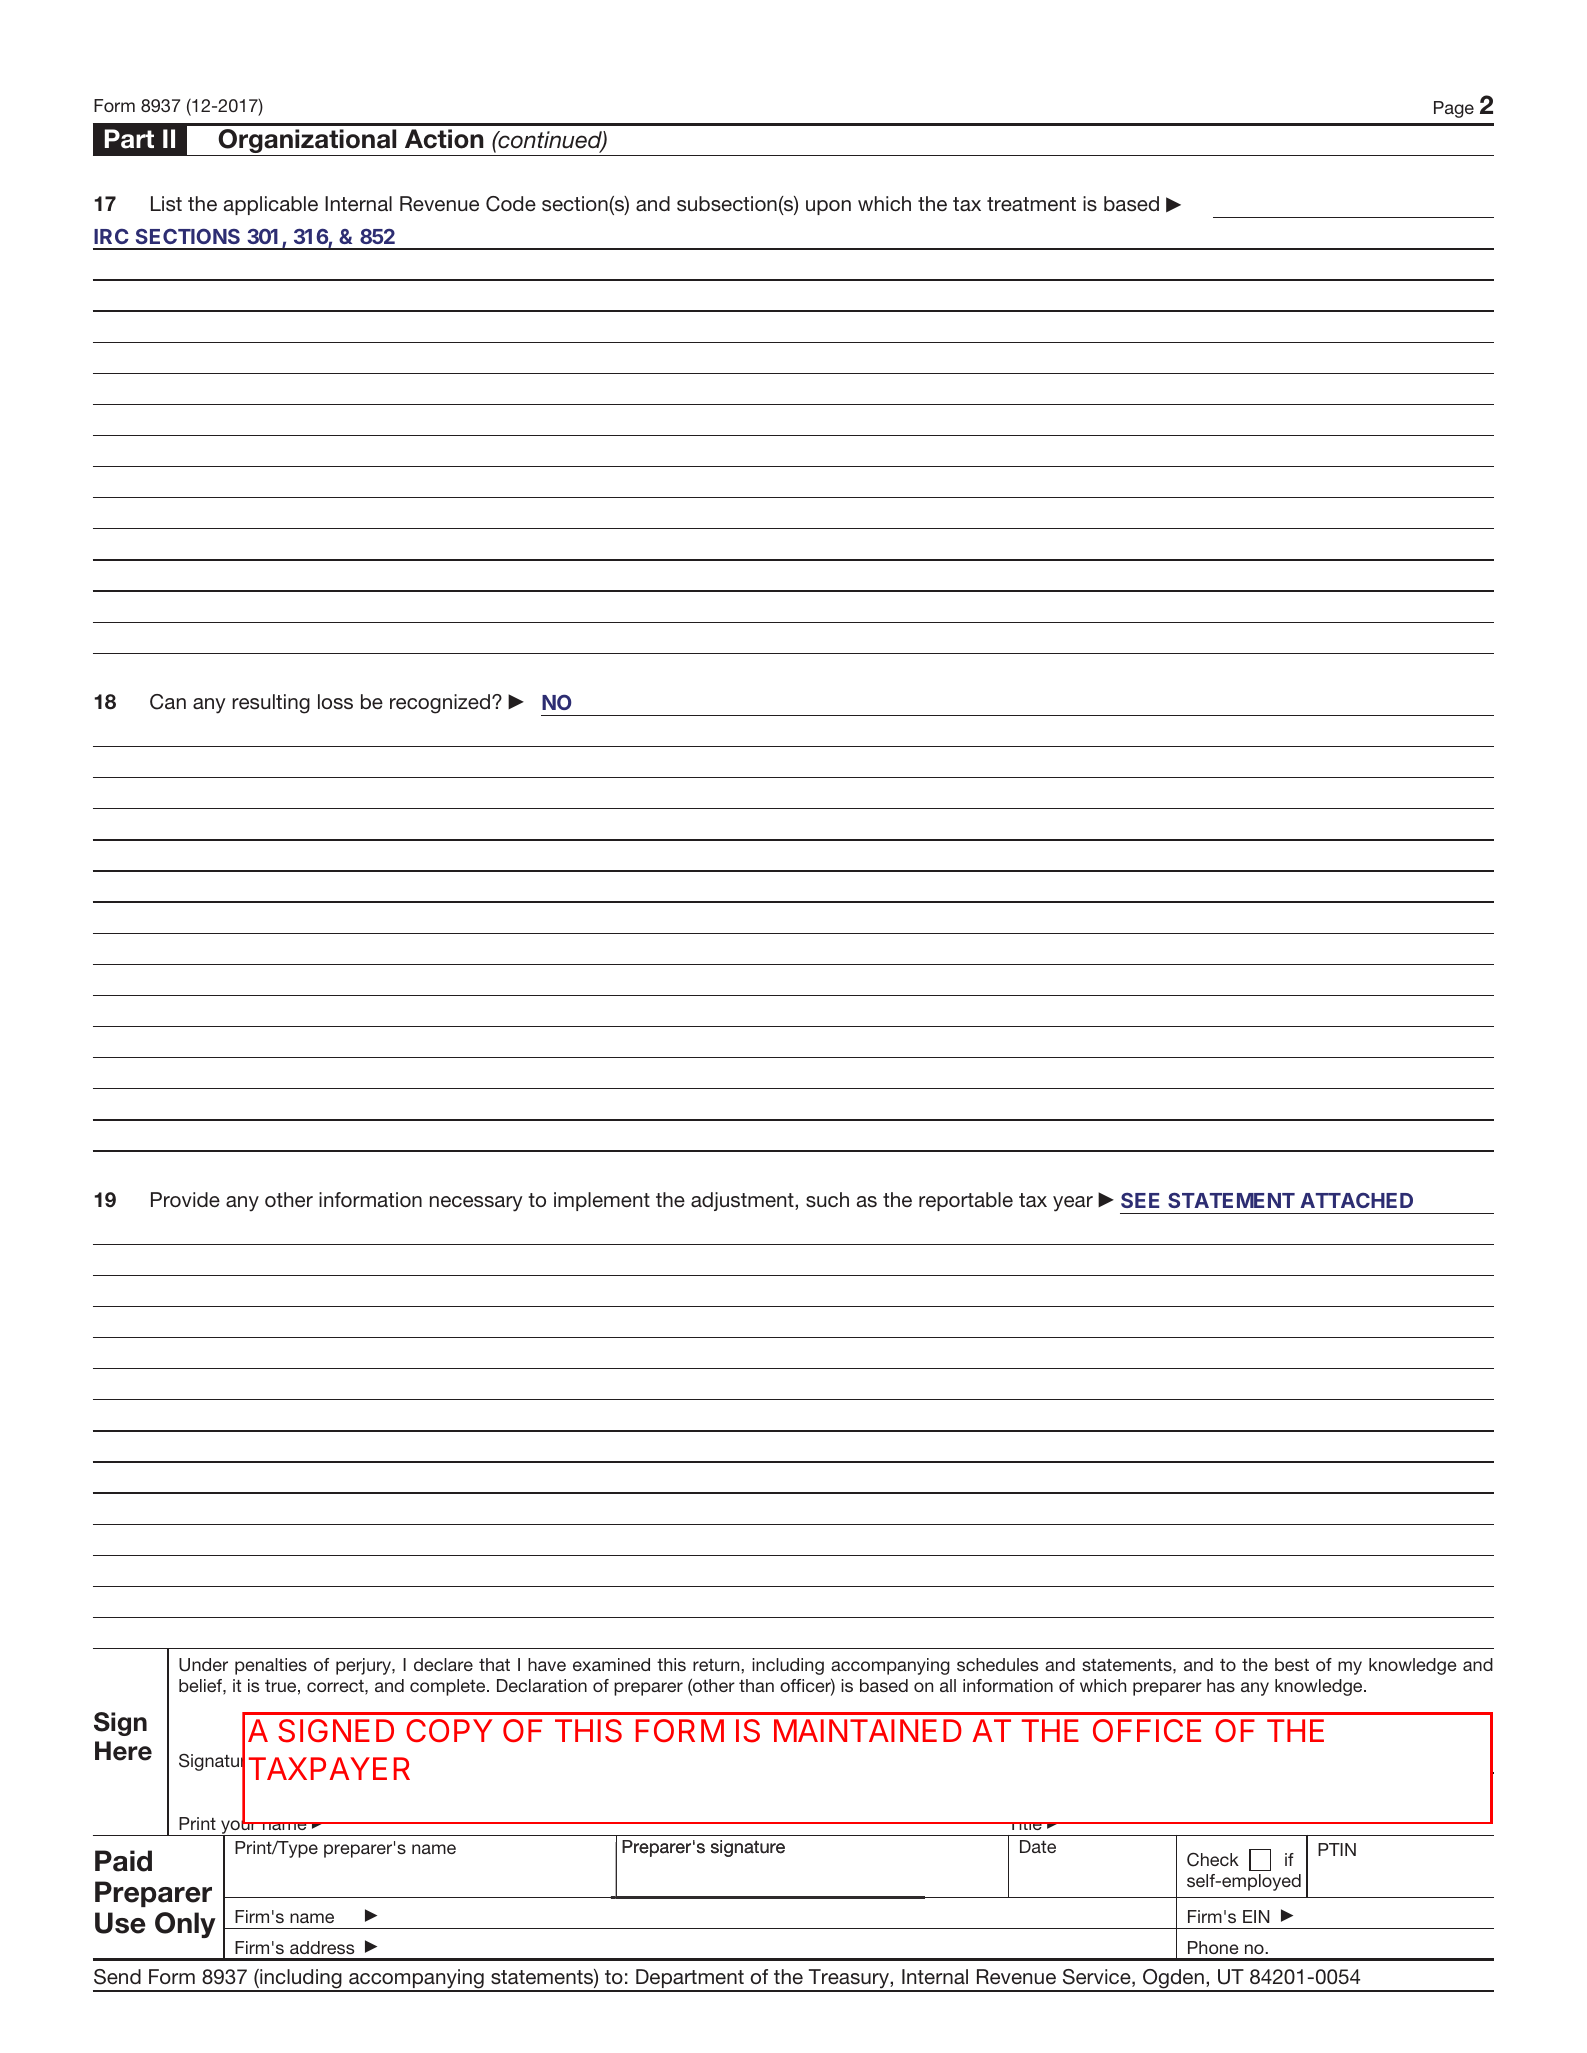 The height and width of the screenshot is (2053, 1587). I want to click on address, so click(322, 1947).
